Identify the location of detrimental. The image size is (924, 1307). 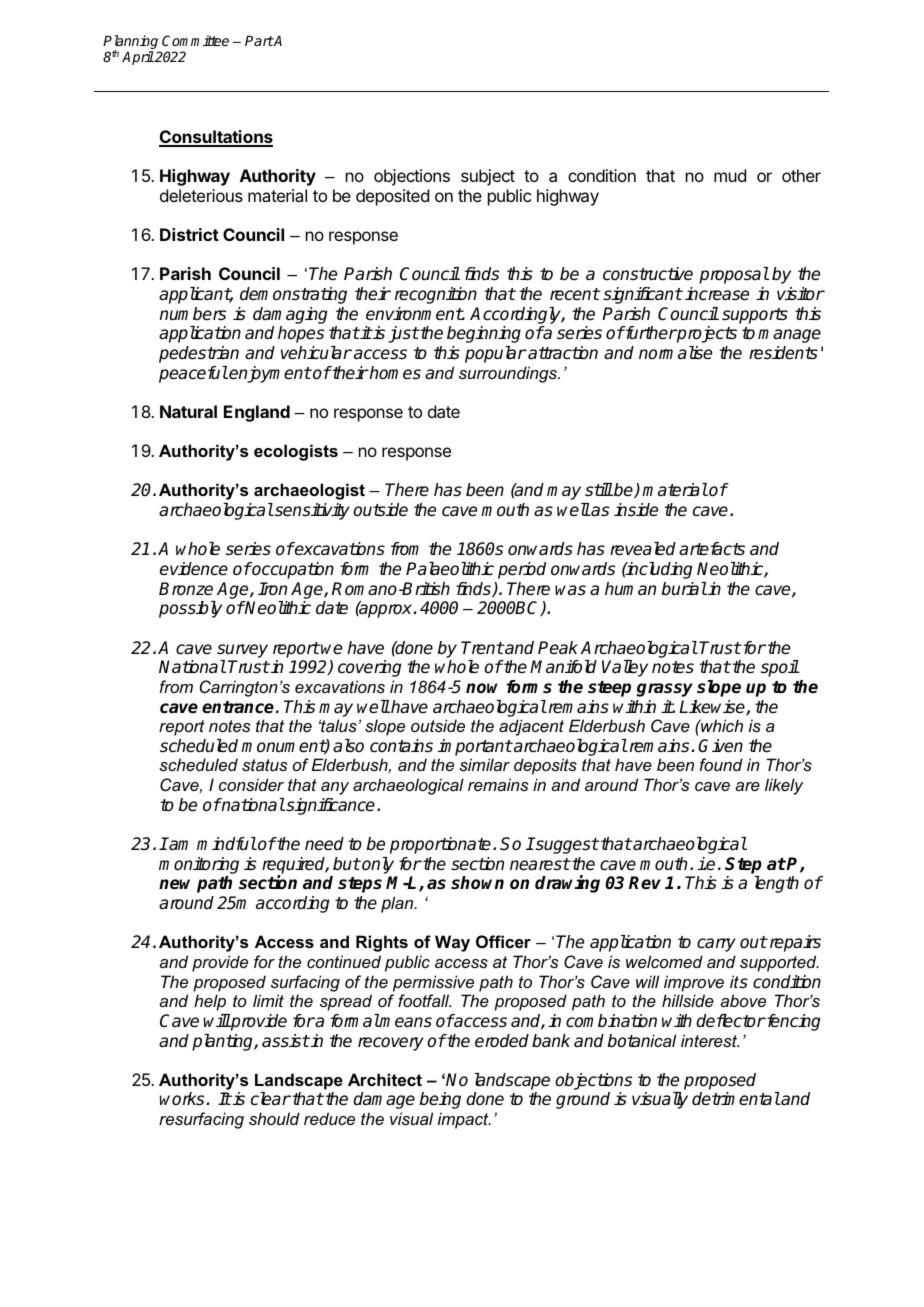
(736, 1099).
